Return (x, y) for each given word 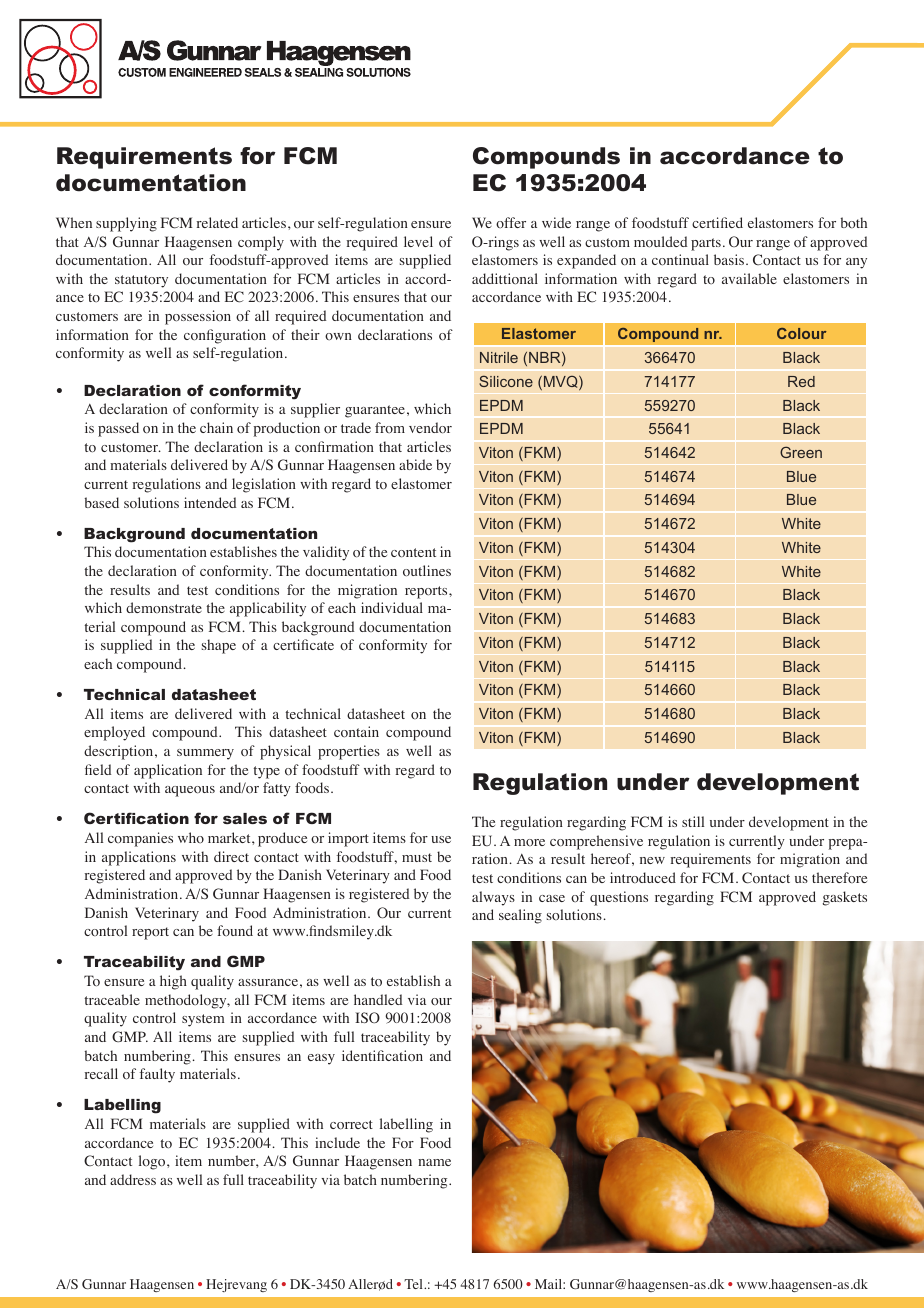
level (418, 241)
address (133, 1179)
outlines (427, 571)
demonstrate (164, 607)
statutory (141, 281)
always (493, 898)
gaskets (845, 898)
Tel (414, 1284)
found (235, 930)
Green (801, 452)
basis (729, 259)
